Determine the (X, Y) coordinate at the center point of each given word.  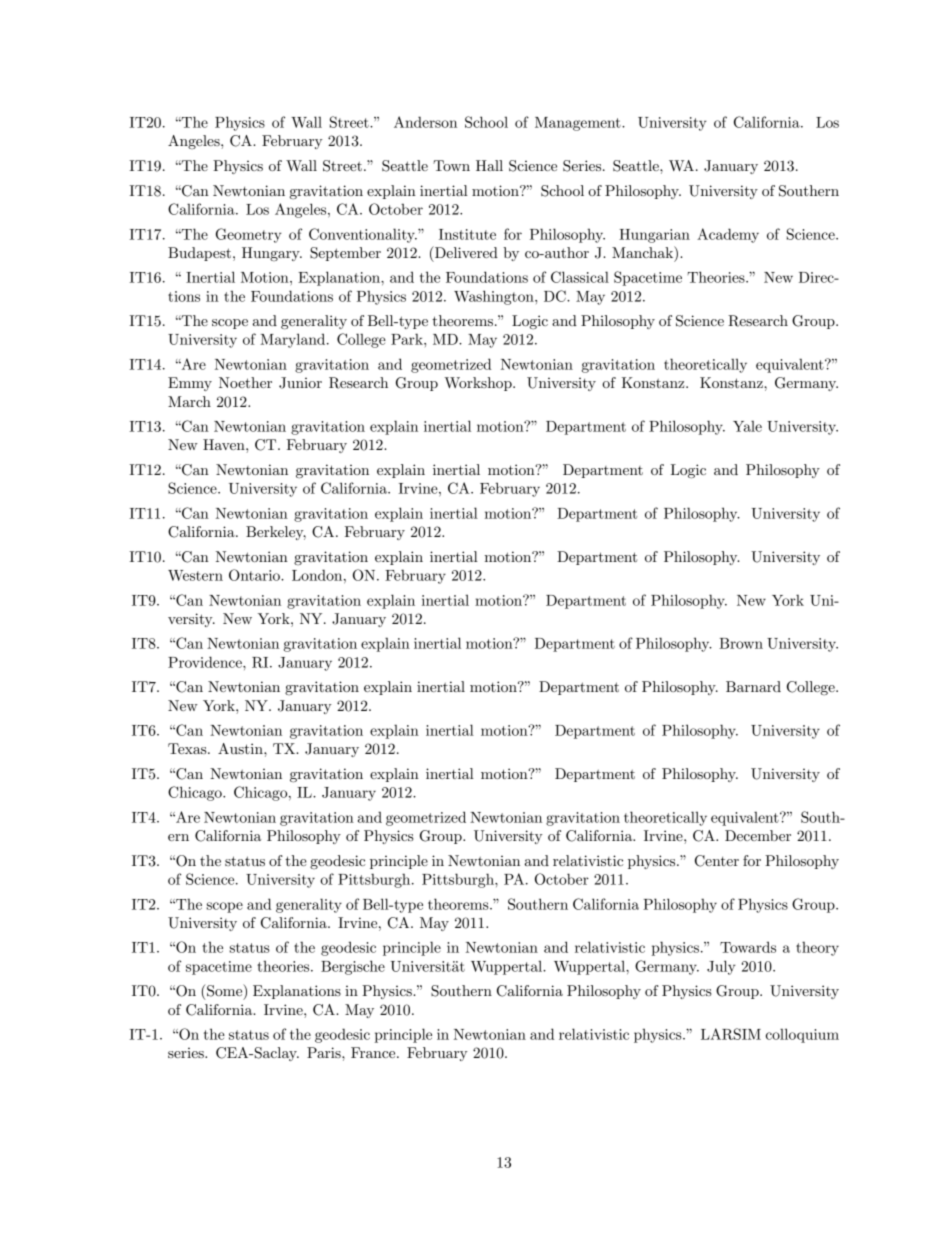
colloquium (802, 1035)
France (374, 1052)
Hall (489, 165)
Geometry (249, 235)
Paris (325, 1052)
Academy (728, 235)
